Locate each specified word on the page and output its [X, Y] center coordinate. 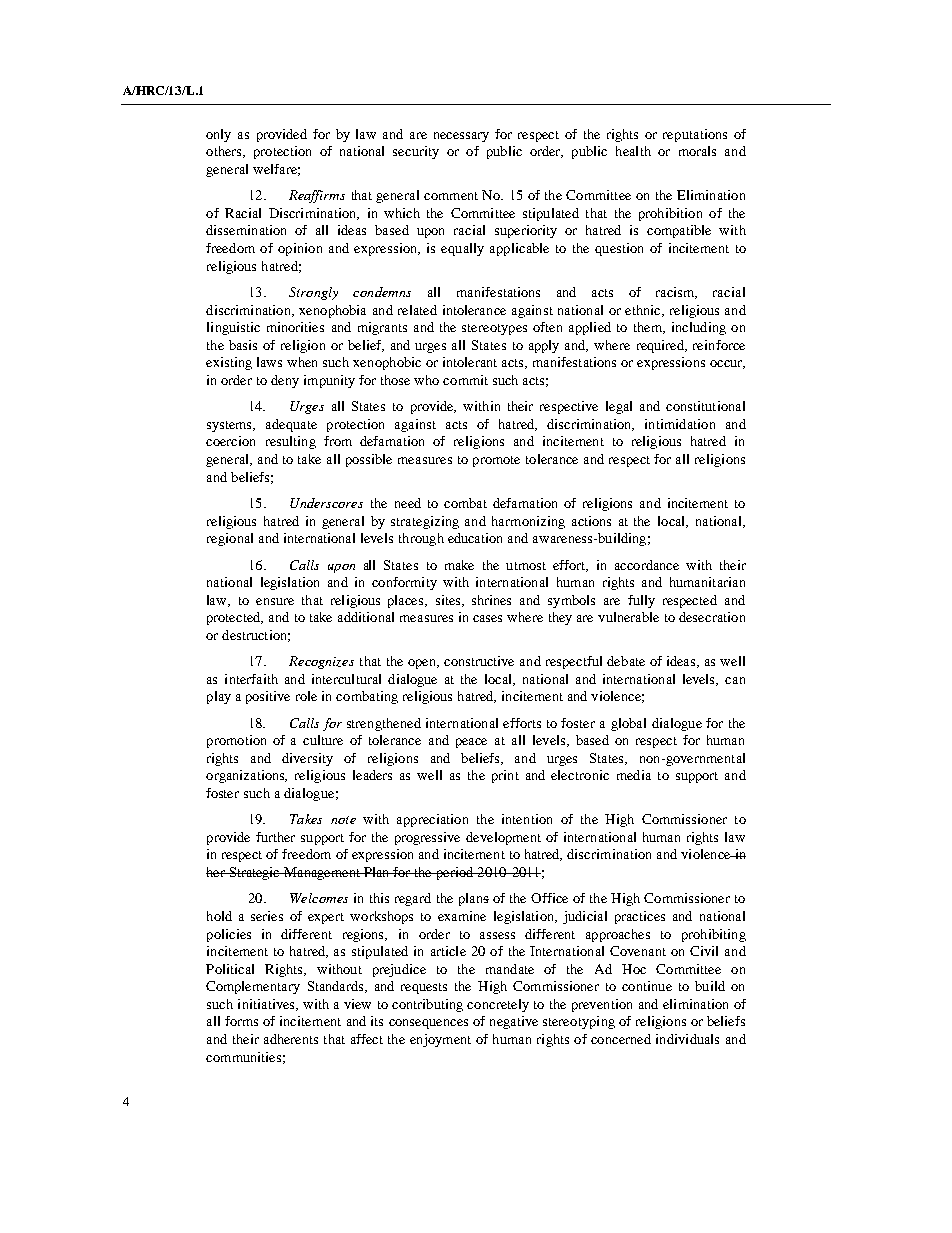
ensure [275, 601]
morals [697, 151]
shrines [491, 600]
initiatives [267, 1005]
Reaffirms [317, 196]
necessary [461, 137]
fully [641, 601]
